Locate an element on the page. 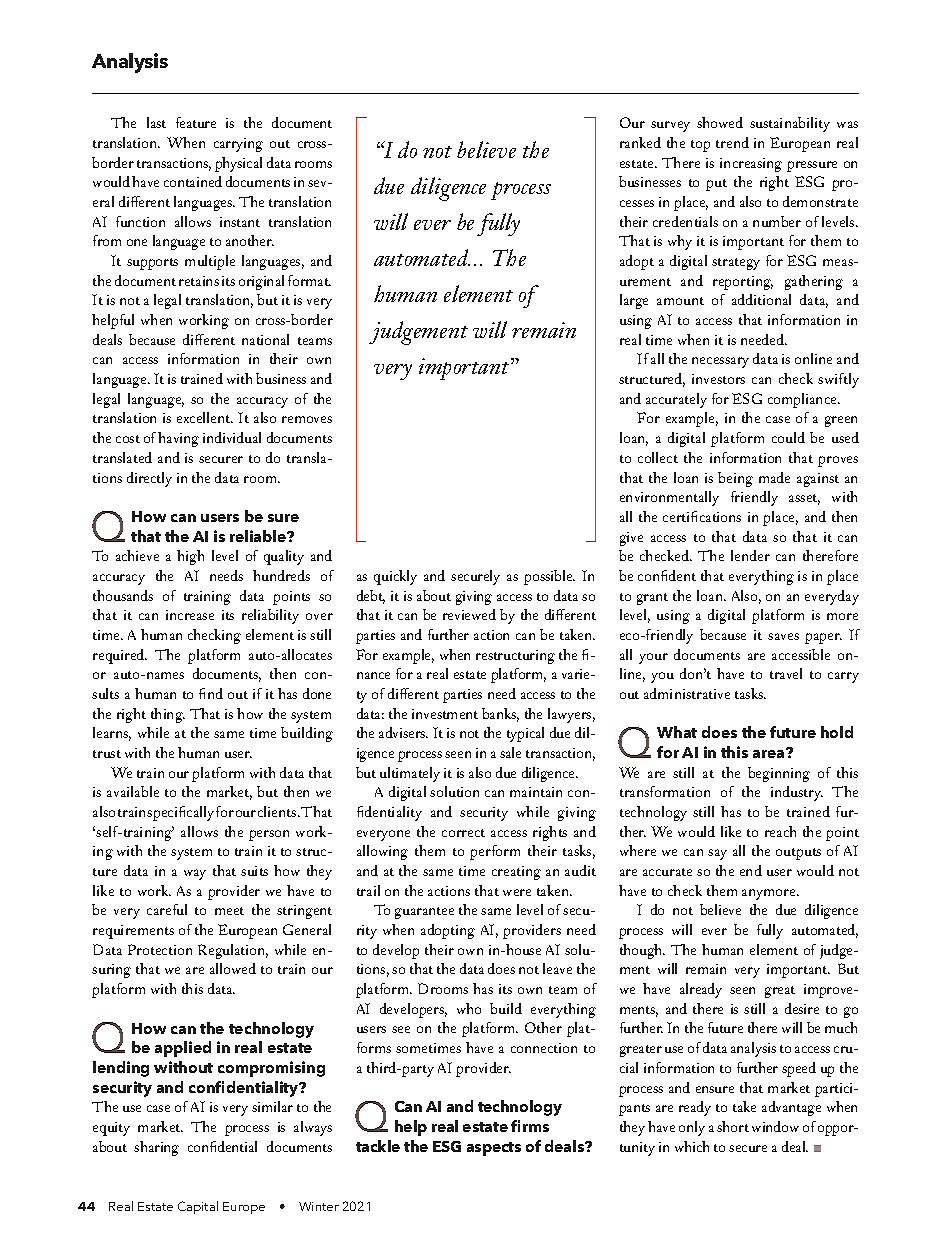 This image has width=952, height=1255. made is located at coordinates (774, 477).
